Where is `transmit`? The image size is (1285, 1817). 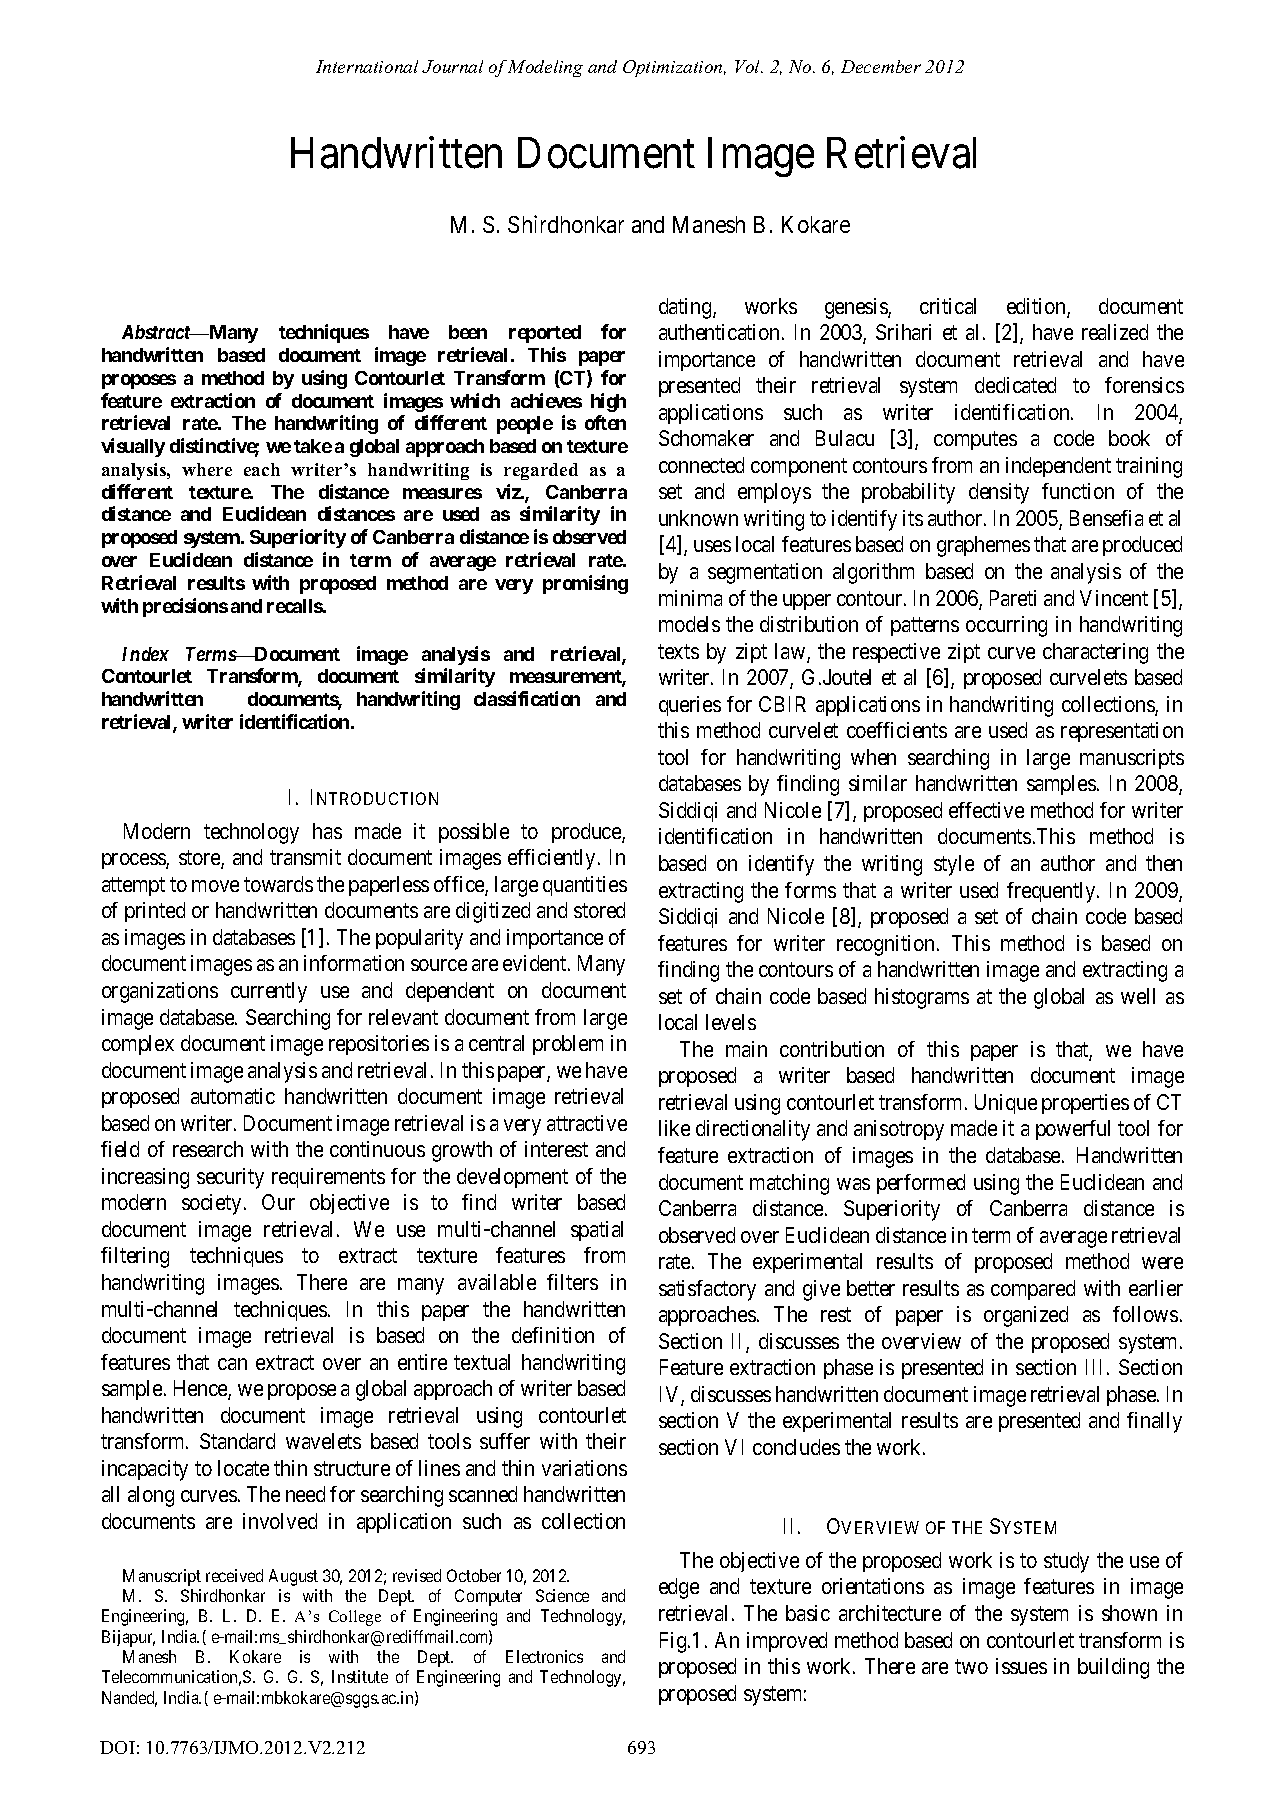
transmit is located at coordinates (305, 857).
